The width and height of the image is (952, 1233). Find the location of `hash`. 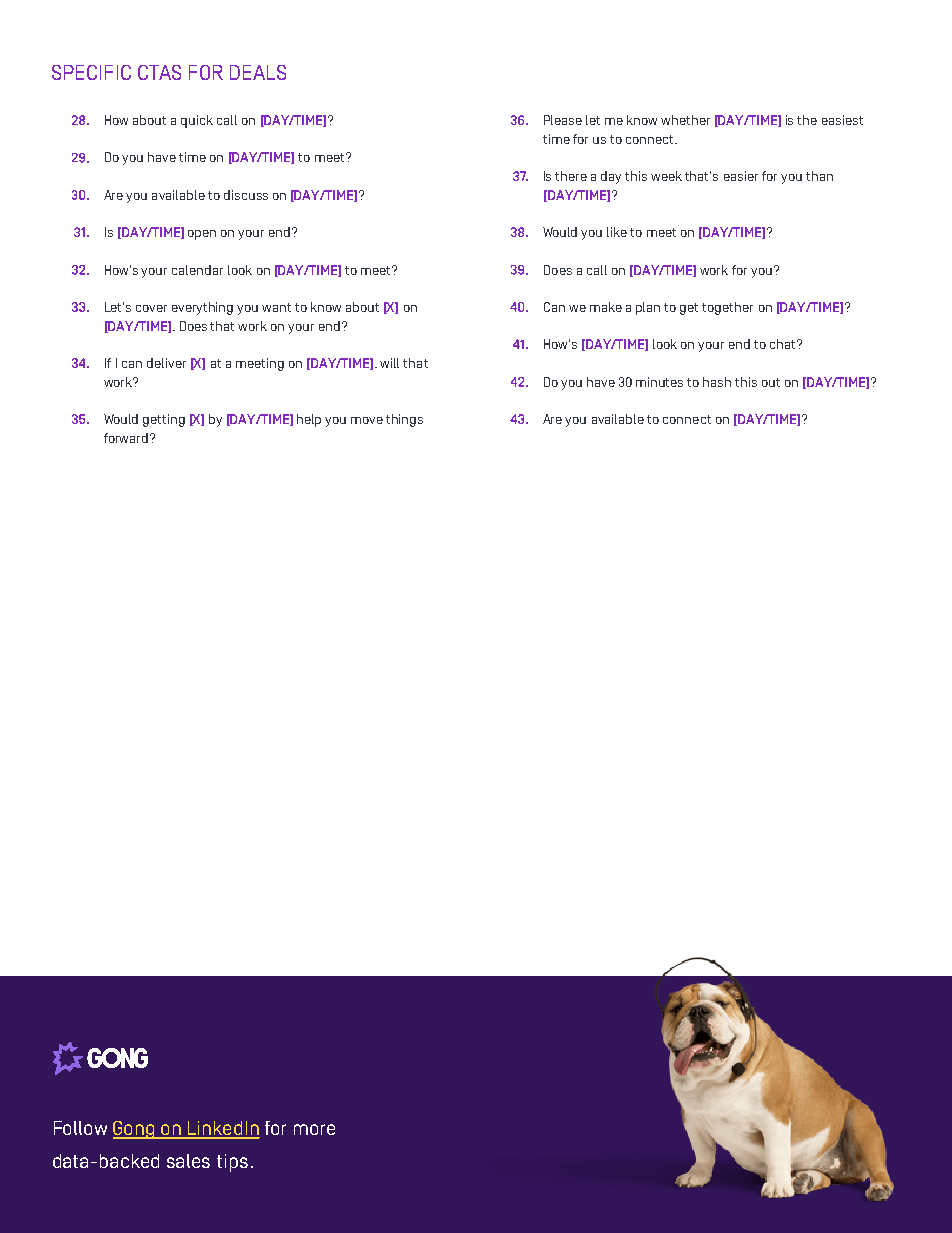

hash is located at coordinates (717, 382).
